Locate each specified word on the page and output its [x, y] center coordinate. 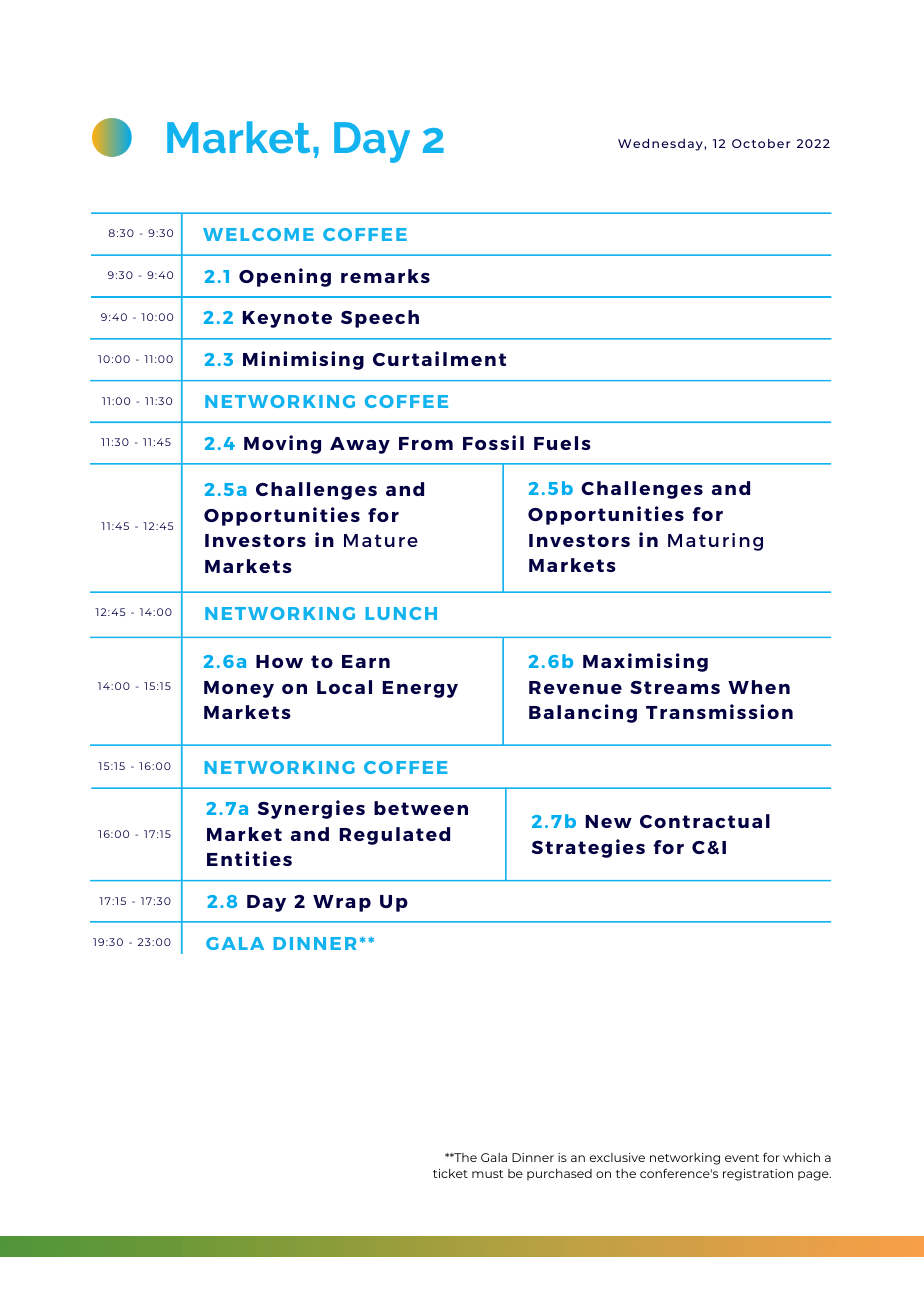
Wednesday [661, 144]
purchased [559, 1175]
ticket [450, 1173]
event [742, 1158]
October [761, 143]
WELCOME [258, 234]
